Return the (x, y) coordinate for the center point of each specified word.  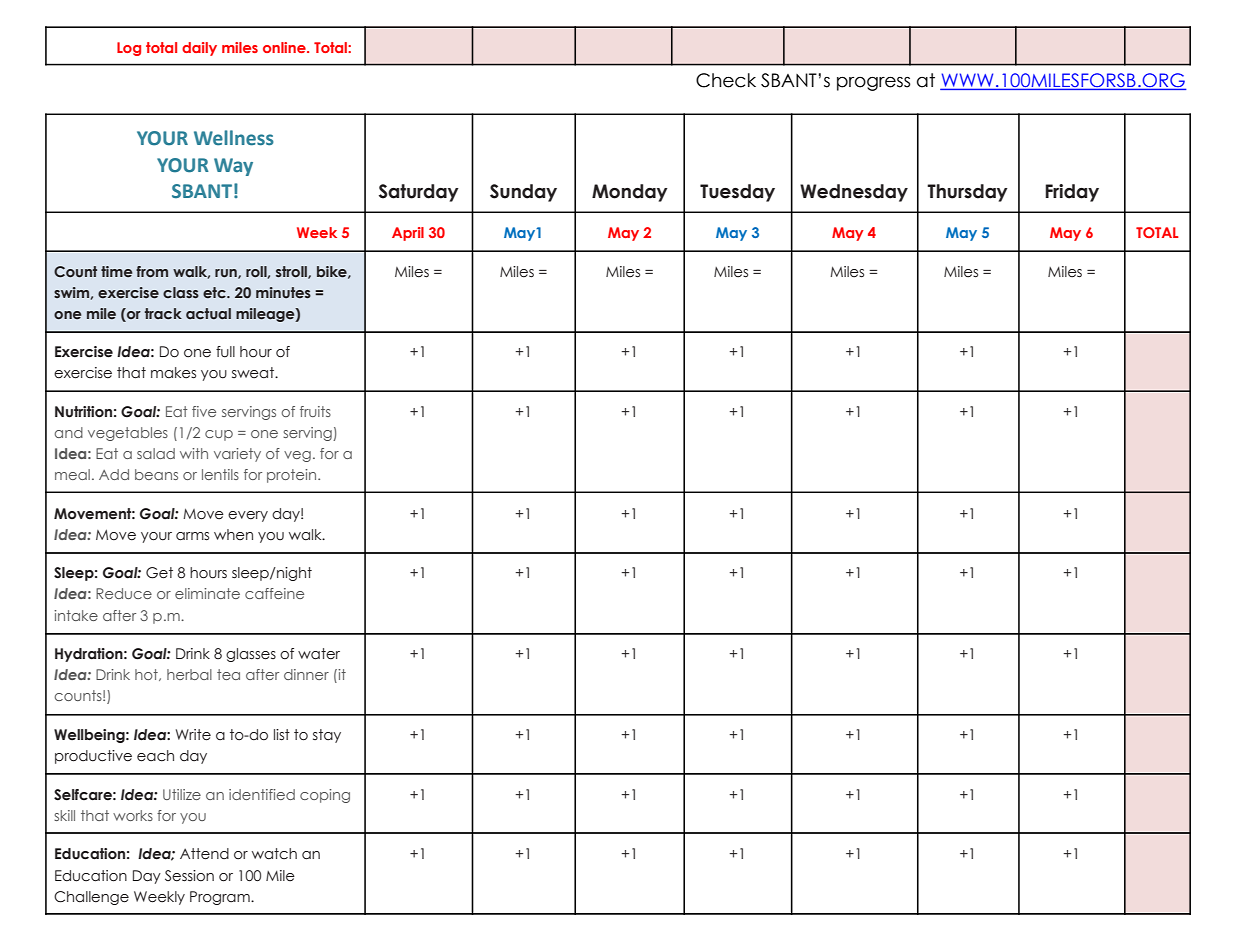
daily (199, 49)
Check (726, 80)
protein (291, 476)
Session (189, 876)
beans (156, 474)
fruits (315, 411)
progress (873, 84)
